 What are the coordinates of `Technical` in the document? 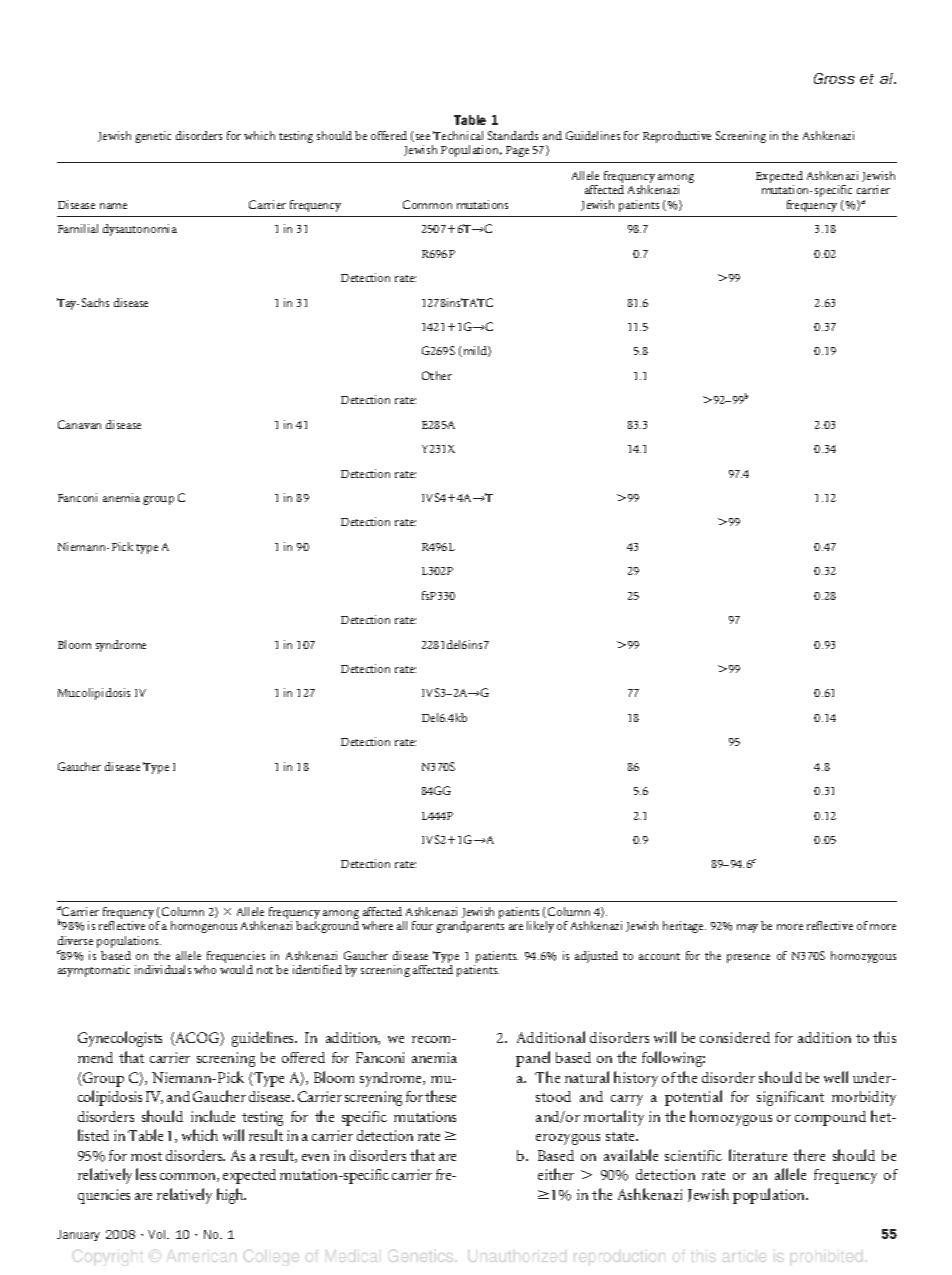 It's located at (458, 135).
